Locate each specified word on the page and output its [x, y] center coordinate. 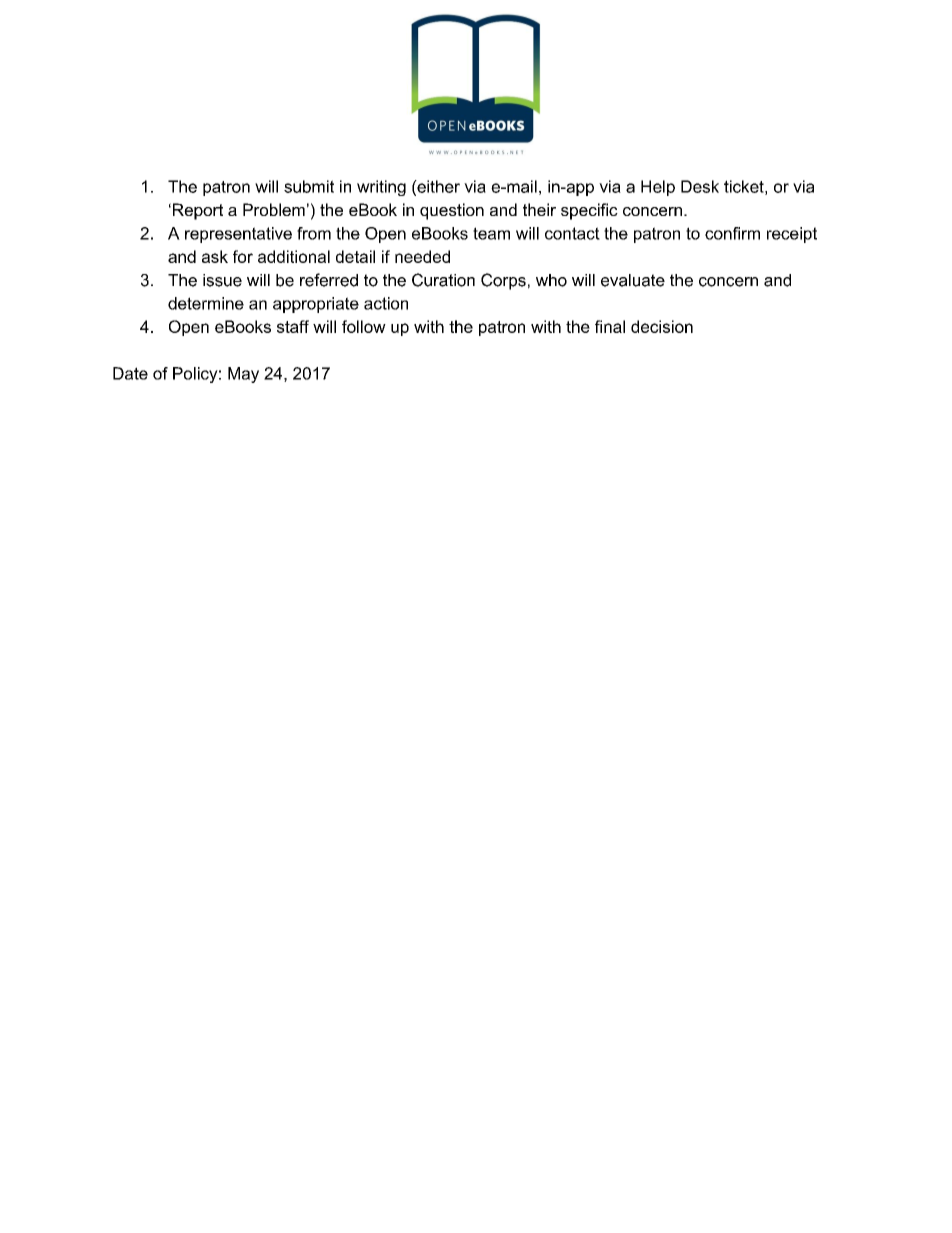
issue [222, 280]
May [243, 375]
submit [309, 186]
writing [381, 188]
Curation [443, 280]
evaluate [633, 280]
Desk [700, 186]
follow [364, 326]
